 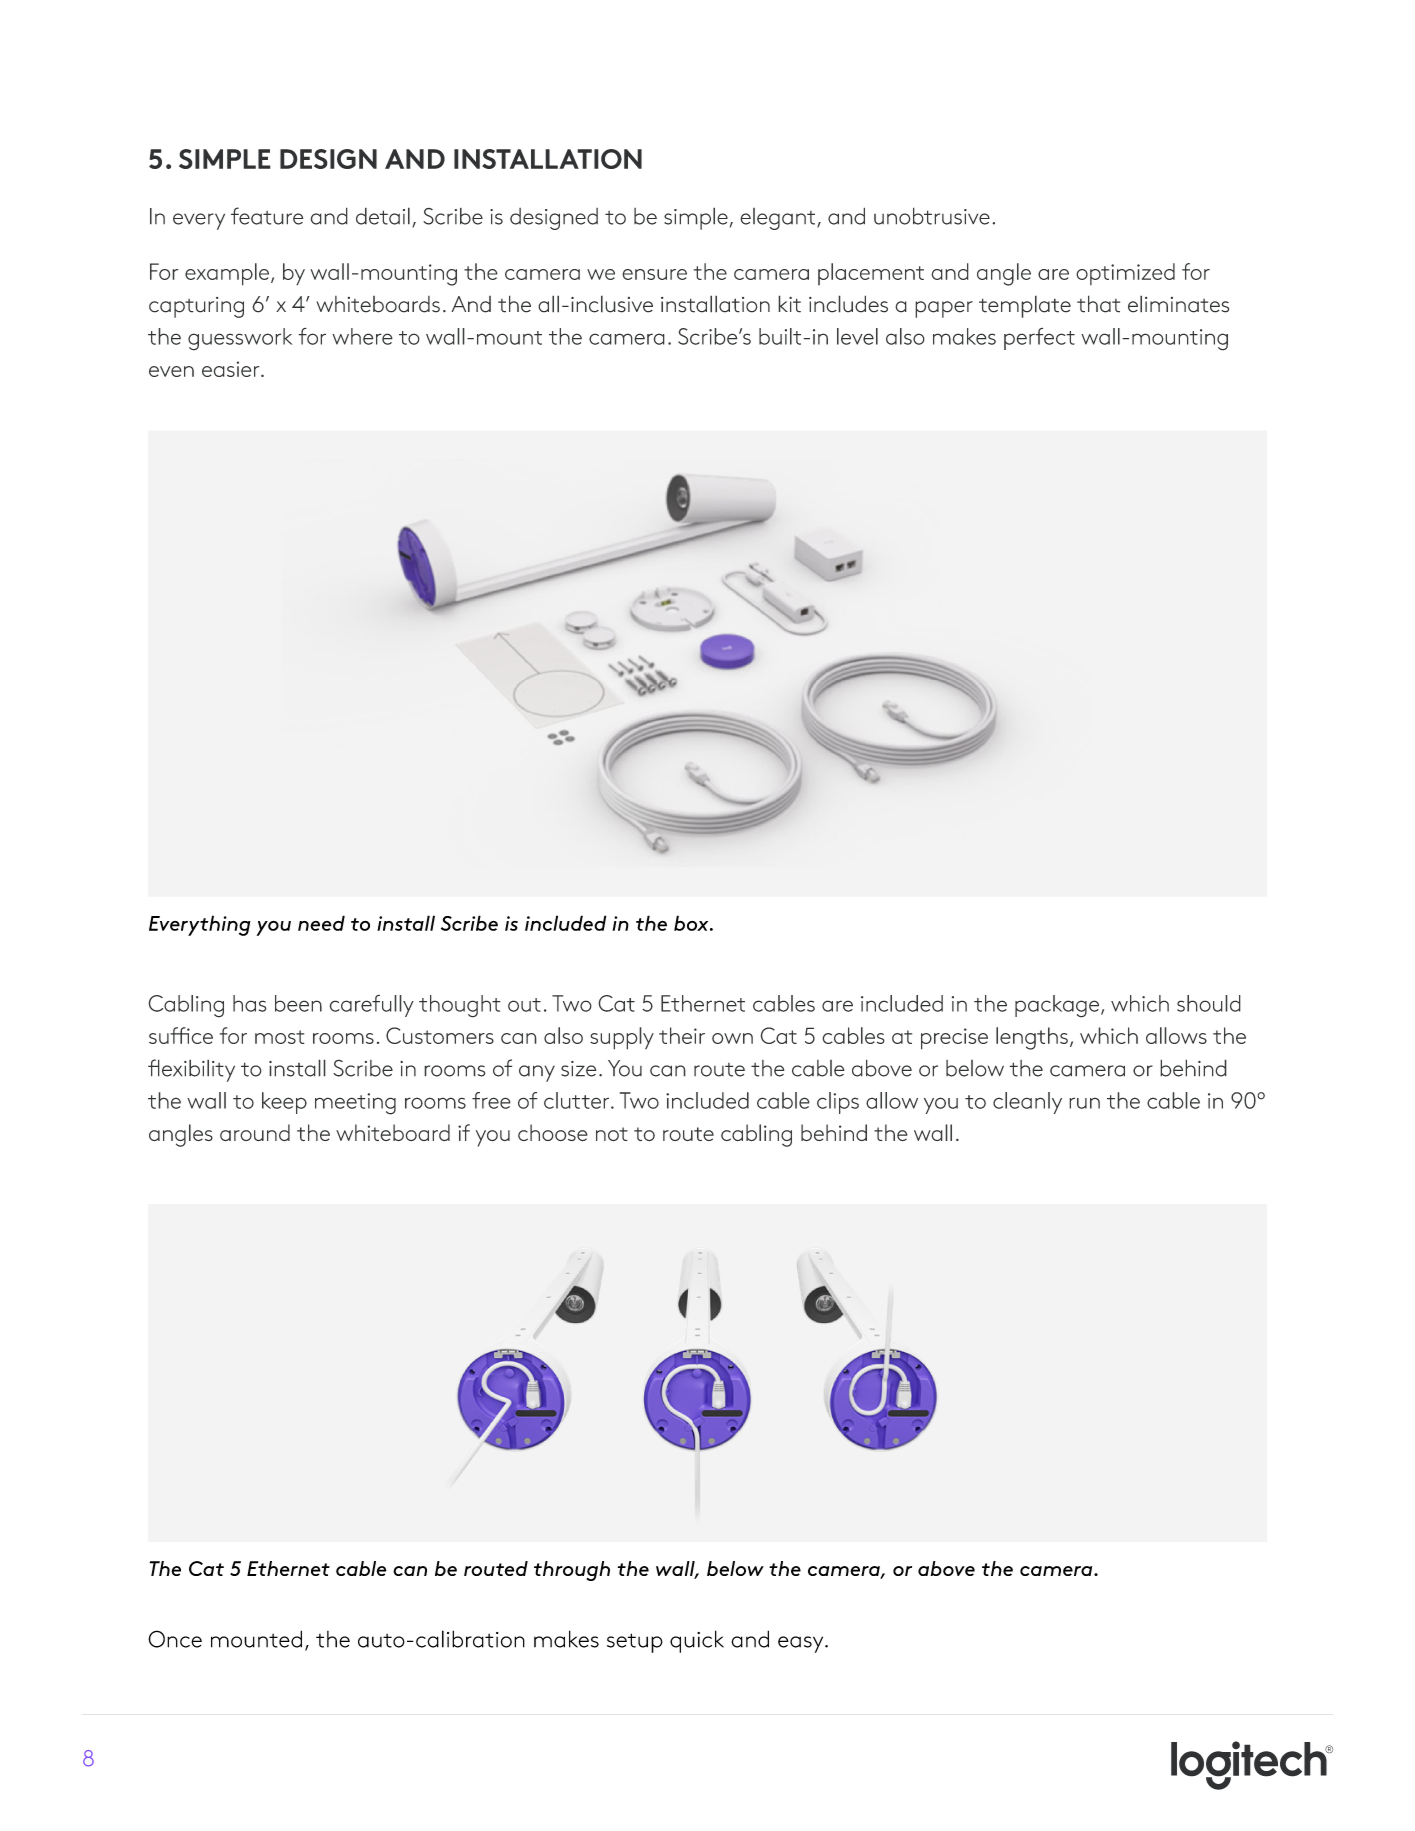 What do you see at coordinates (321, 923) in the screenshot?
I see `need` at bounding box center [321, 923].
